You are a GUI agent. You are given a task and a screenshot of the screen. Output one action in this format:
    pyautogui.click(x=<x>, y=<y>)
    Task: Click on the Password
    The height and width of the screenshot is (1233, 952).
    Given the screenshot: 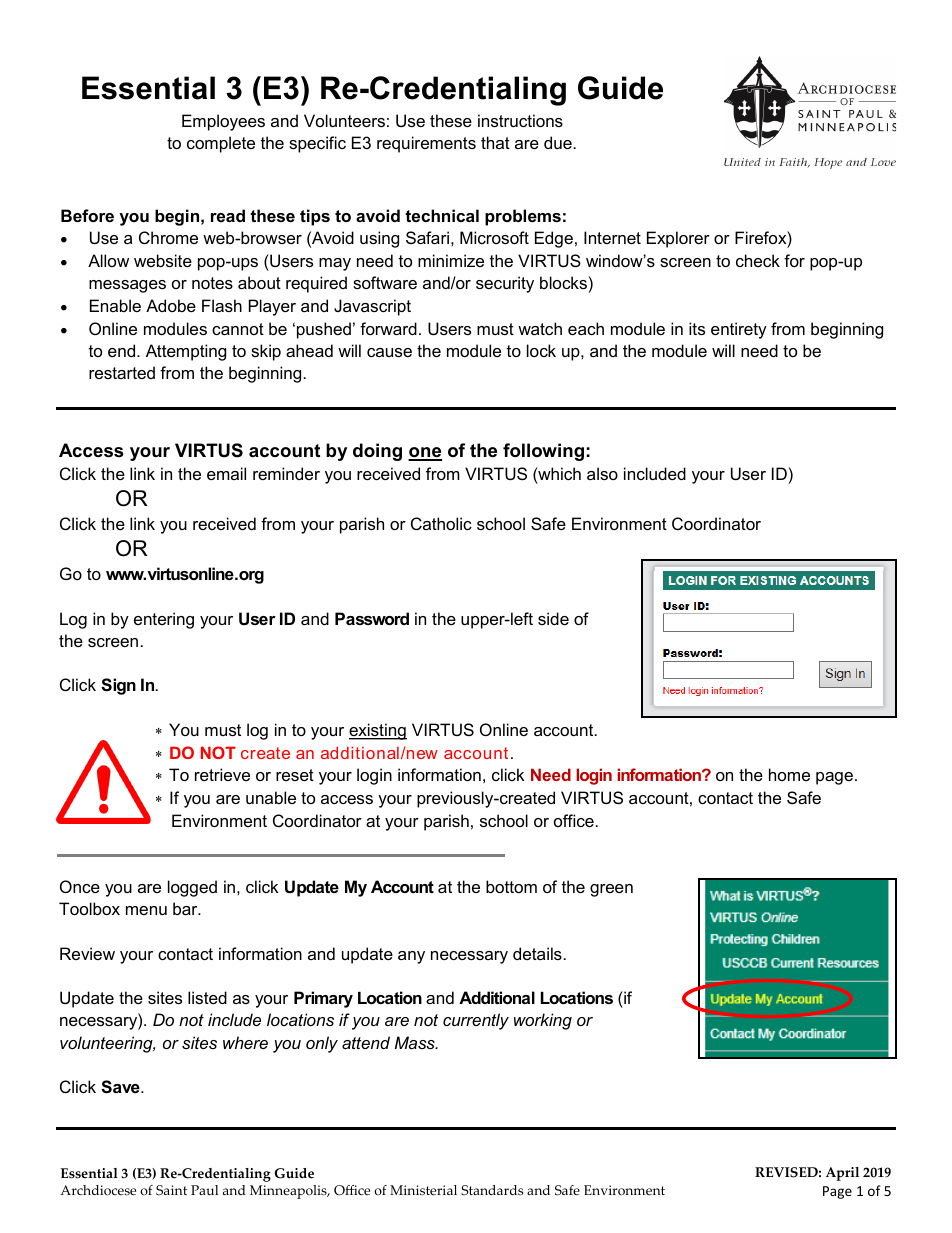 What is the action you would take?
    pyautogui.click(x=372, y=618)
